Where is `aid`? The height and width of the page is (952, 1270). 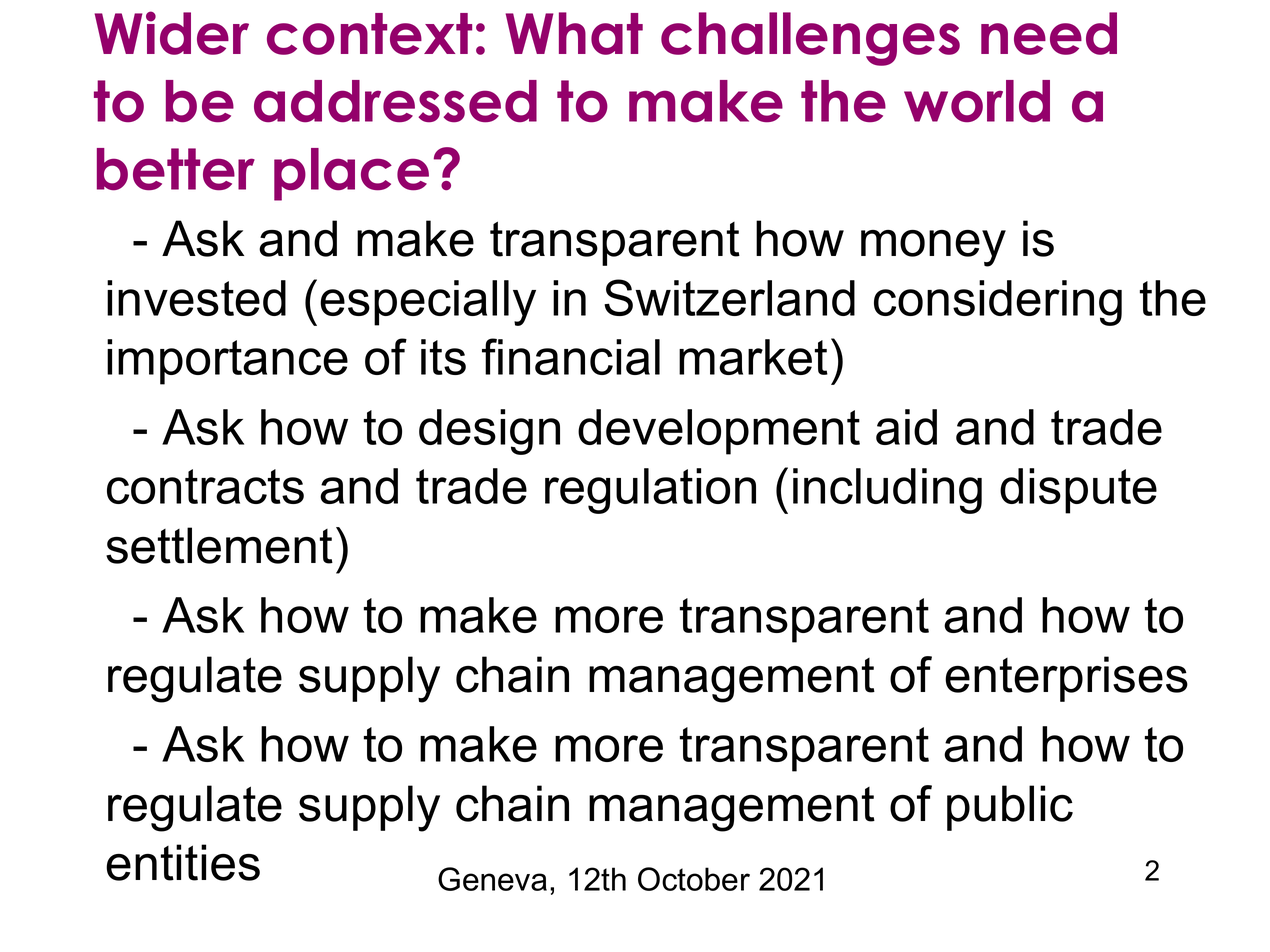
aid is located at coordinates (906, 427).
